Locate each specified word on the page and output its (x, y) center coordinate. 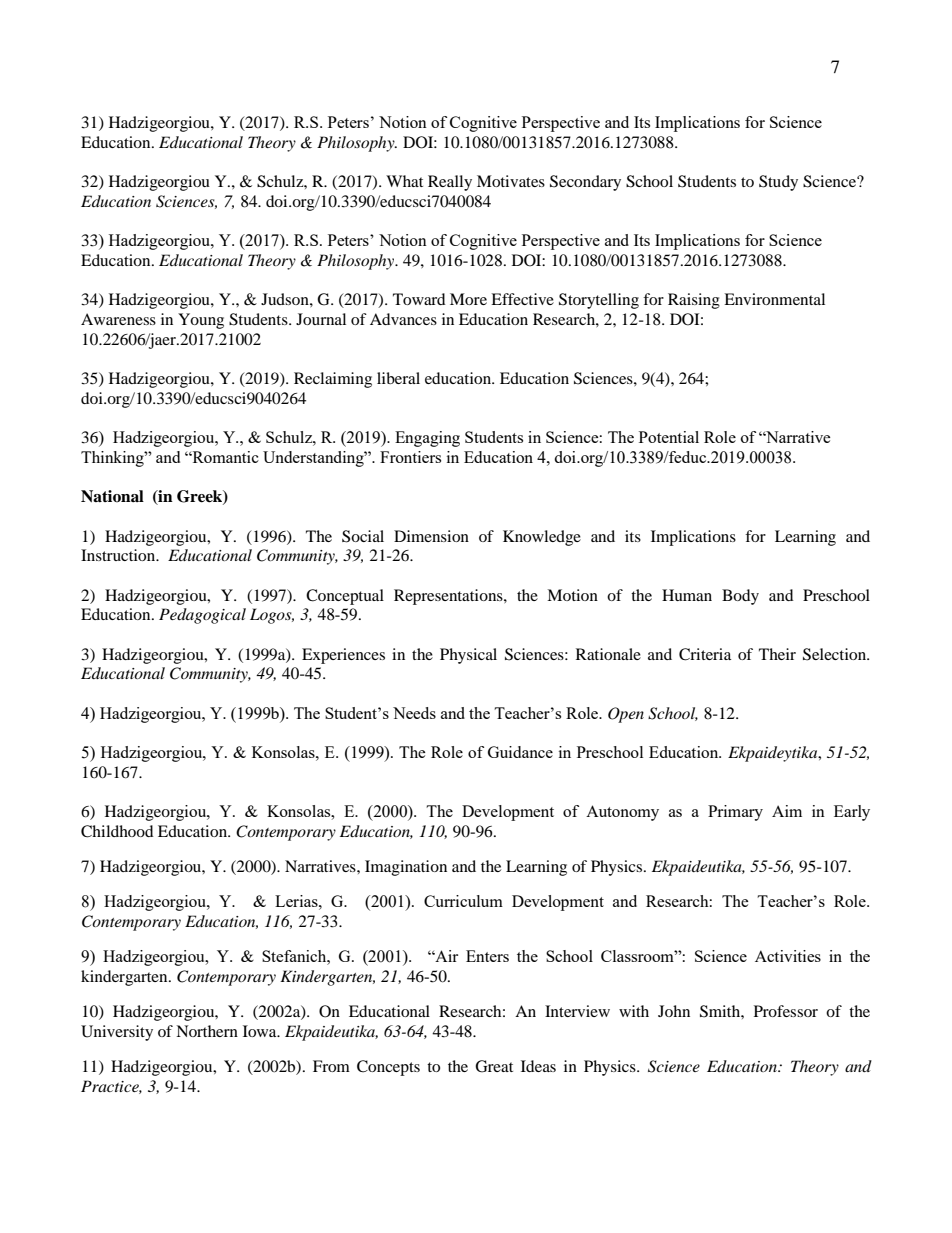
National (112, 496)
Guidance (520, 752)
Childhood (117, 831)
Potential (669, 437)
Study (778, 183)
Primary (735, 813)
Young (201, 321)
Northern (207, 1031)
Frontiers (410, 457)
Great (494, 1066)
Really (450, 183)
